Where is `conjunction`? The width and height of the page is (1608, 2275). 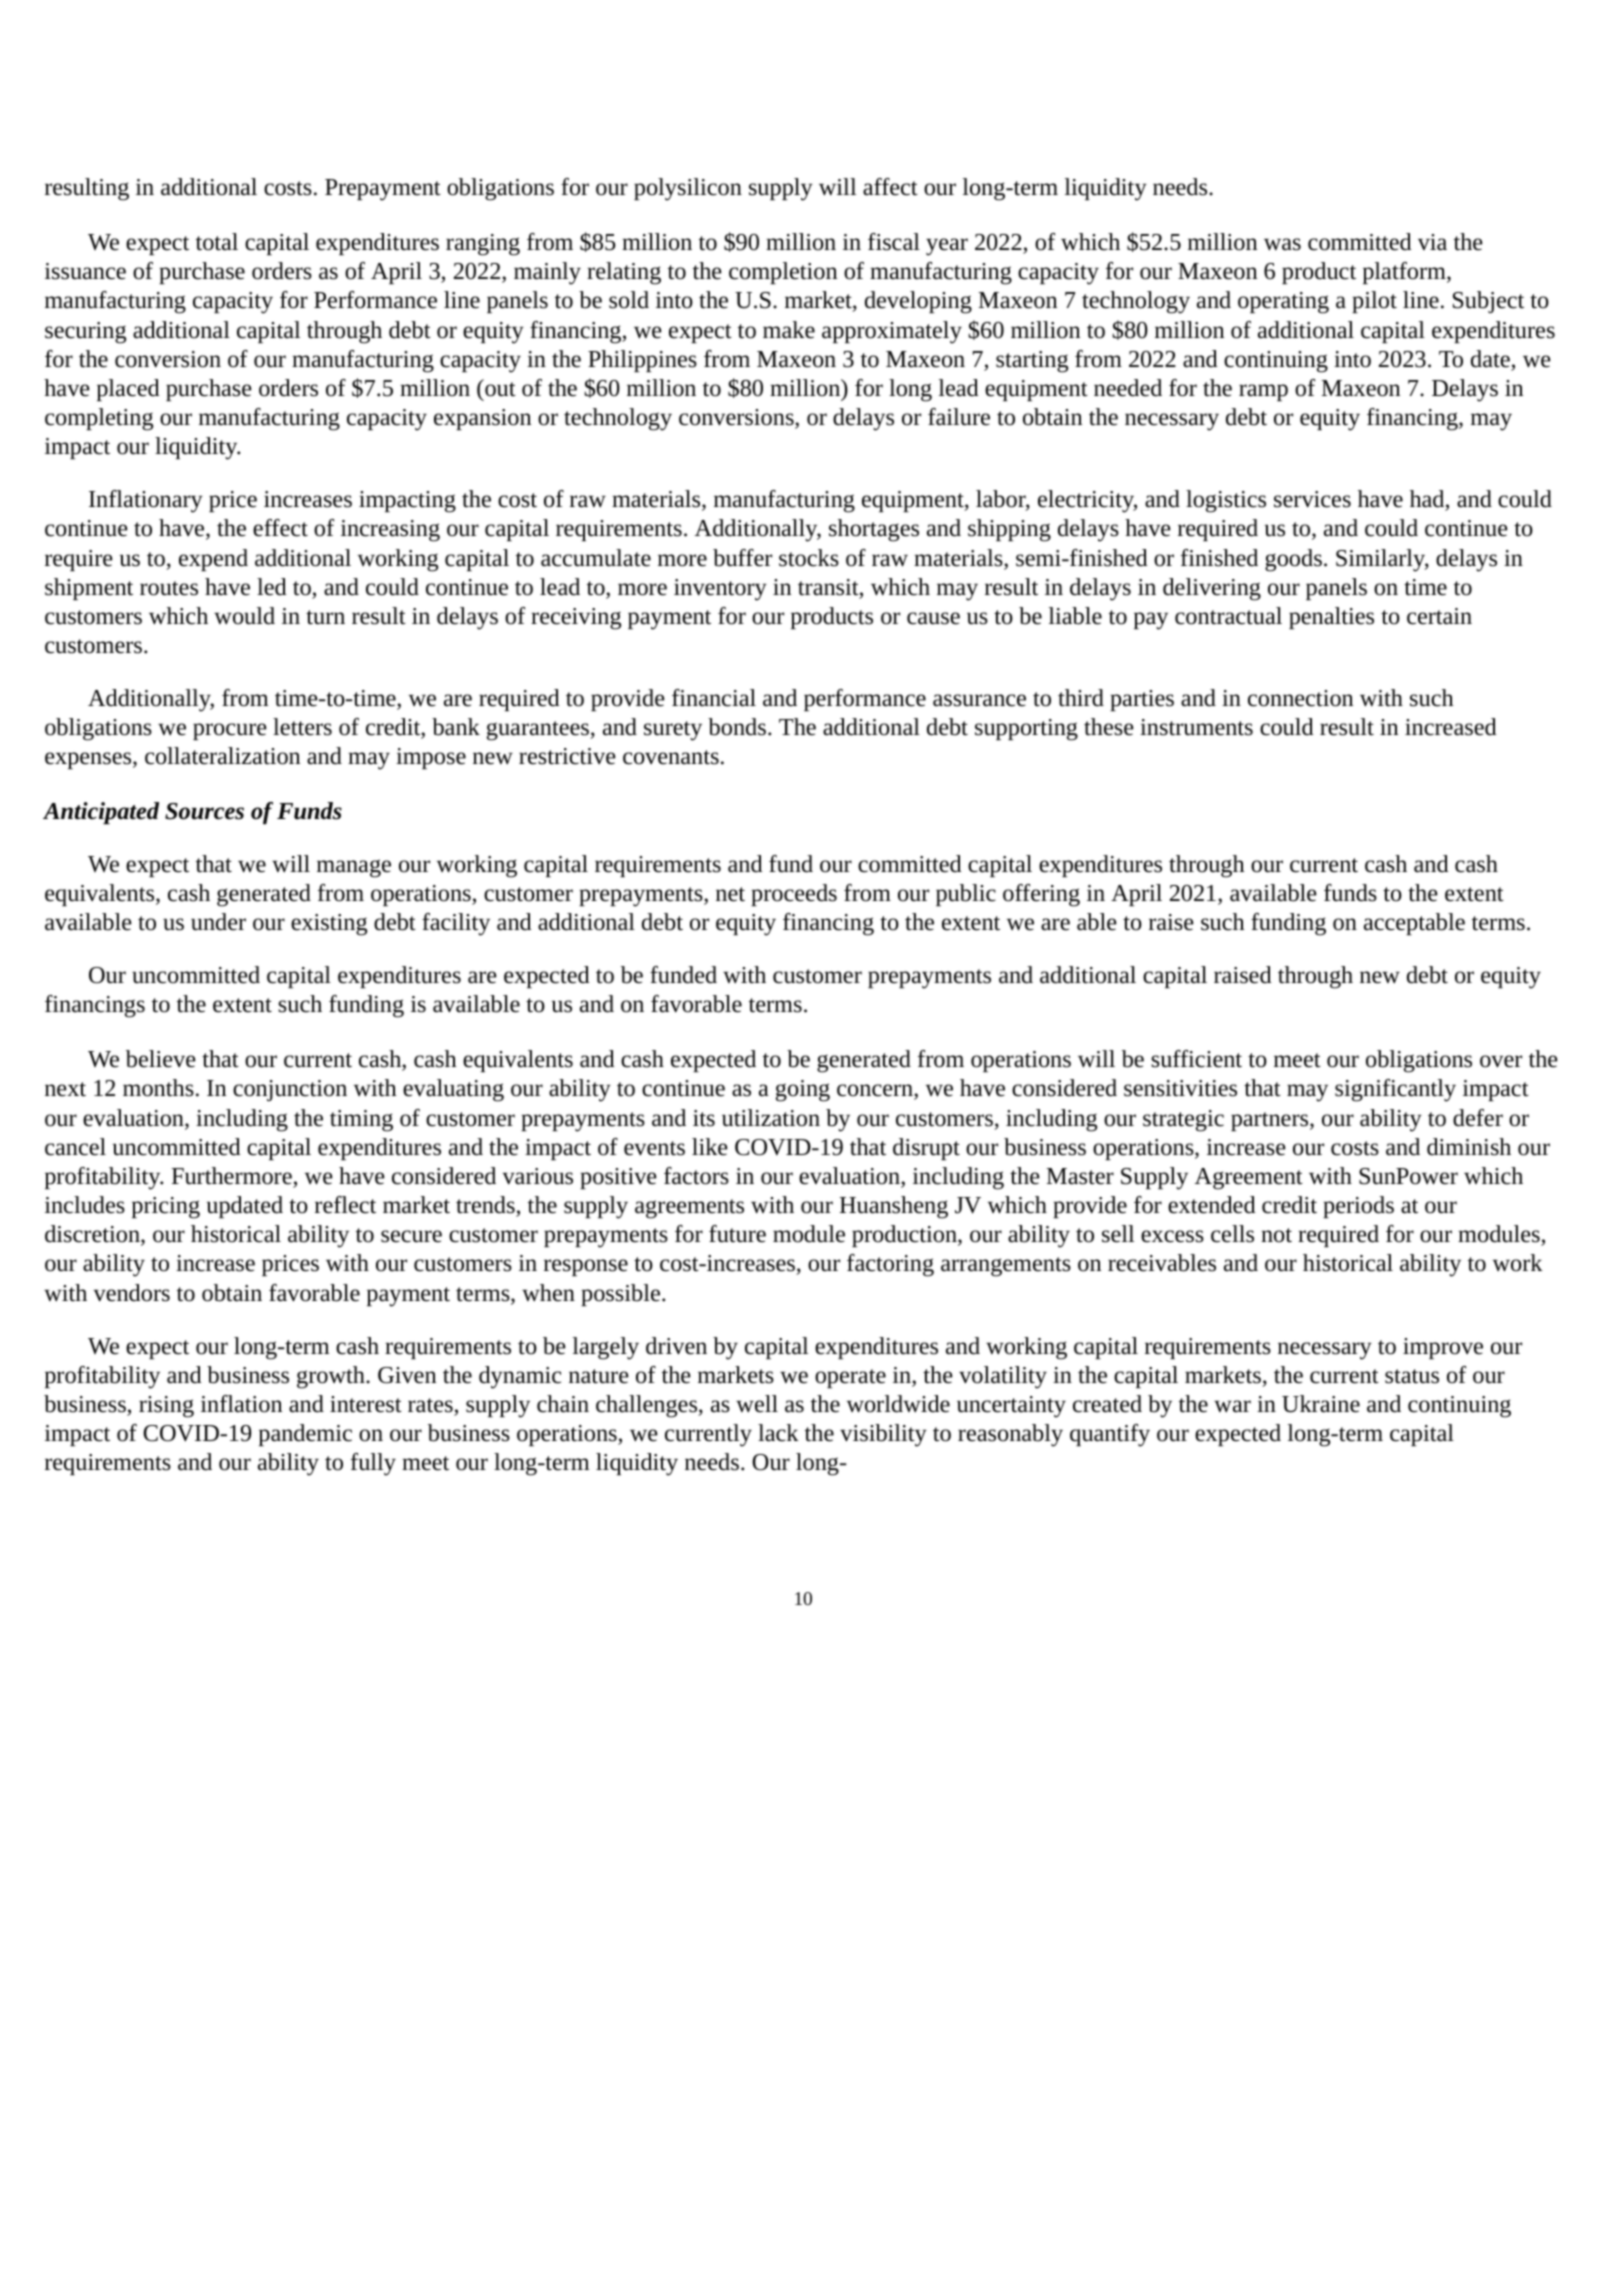
conjunction is located at coordinates (290, 1090).
